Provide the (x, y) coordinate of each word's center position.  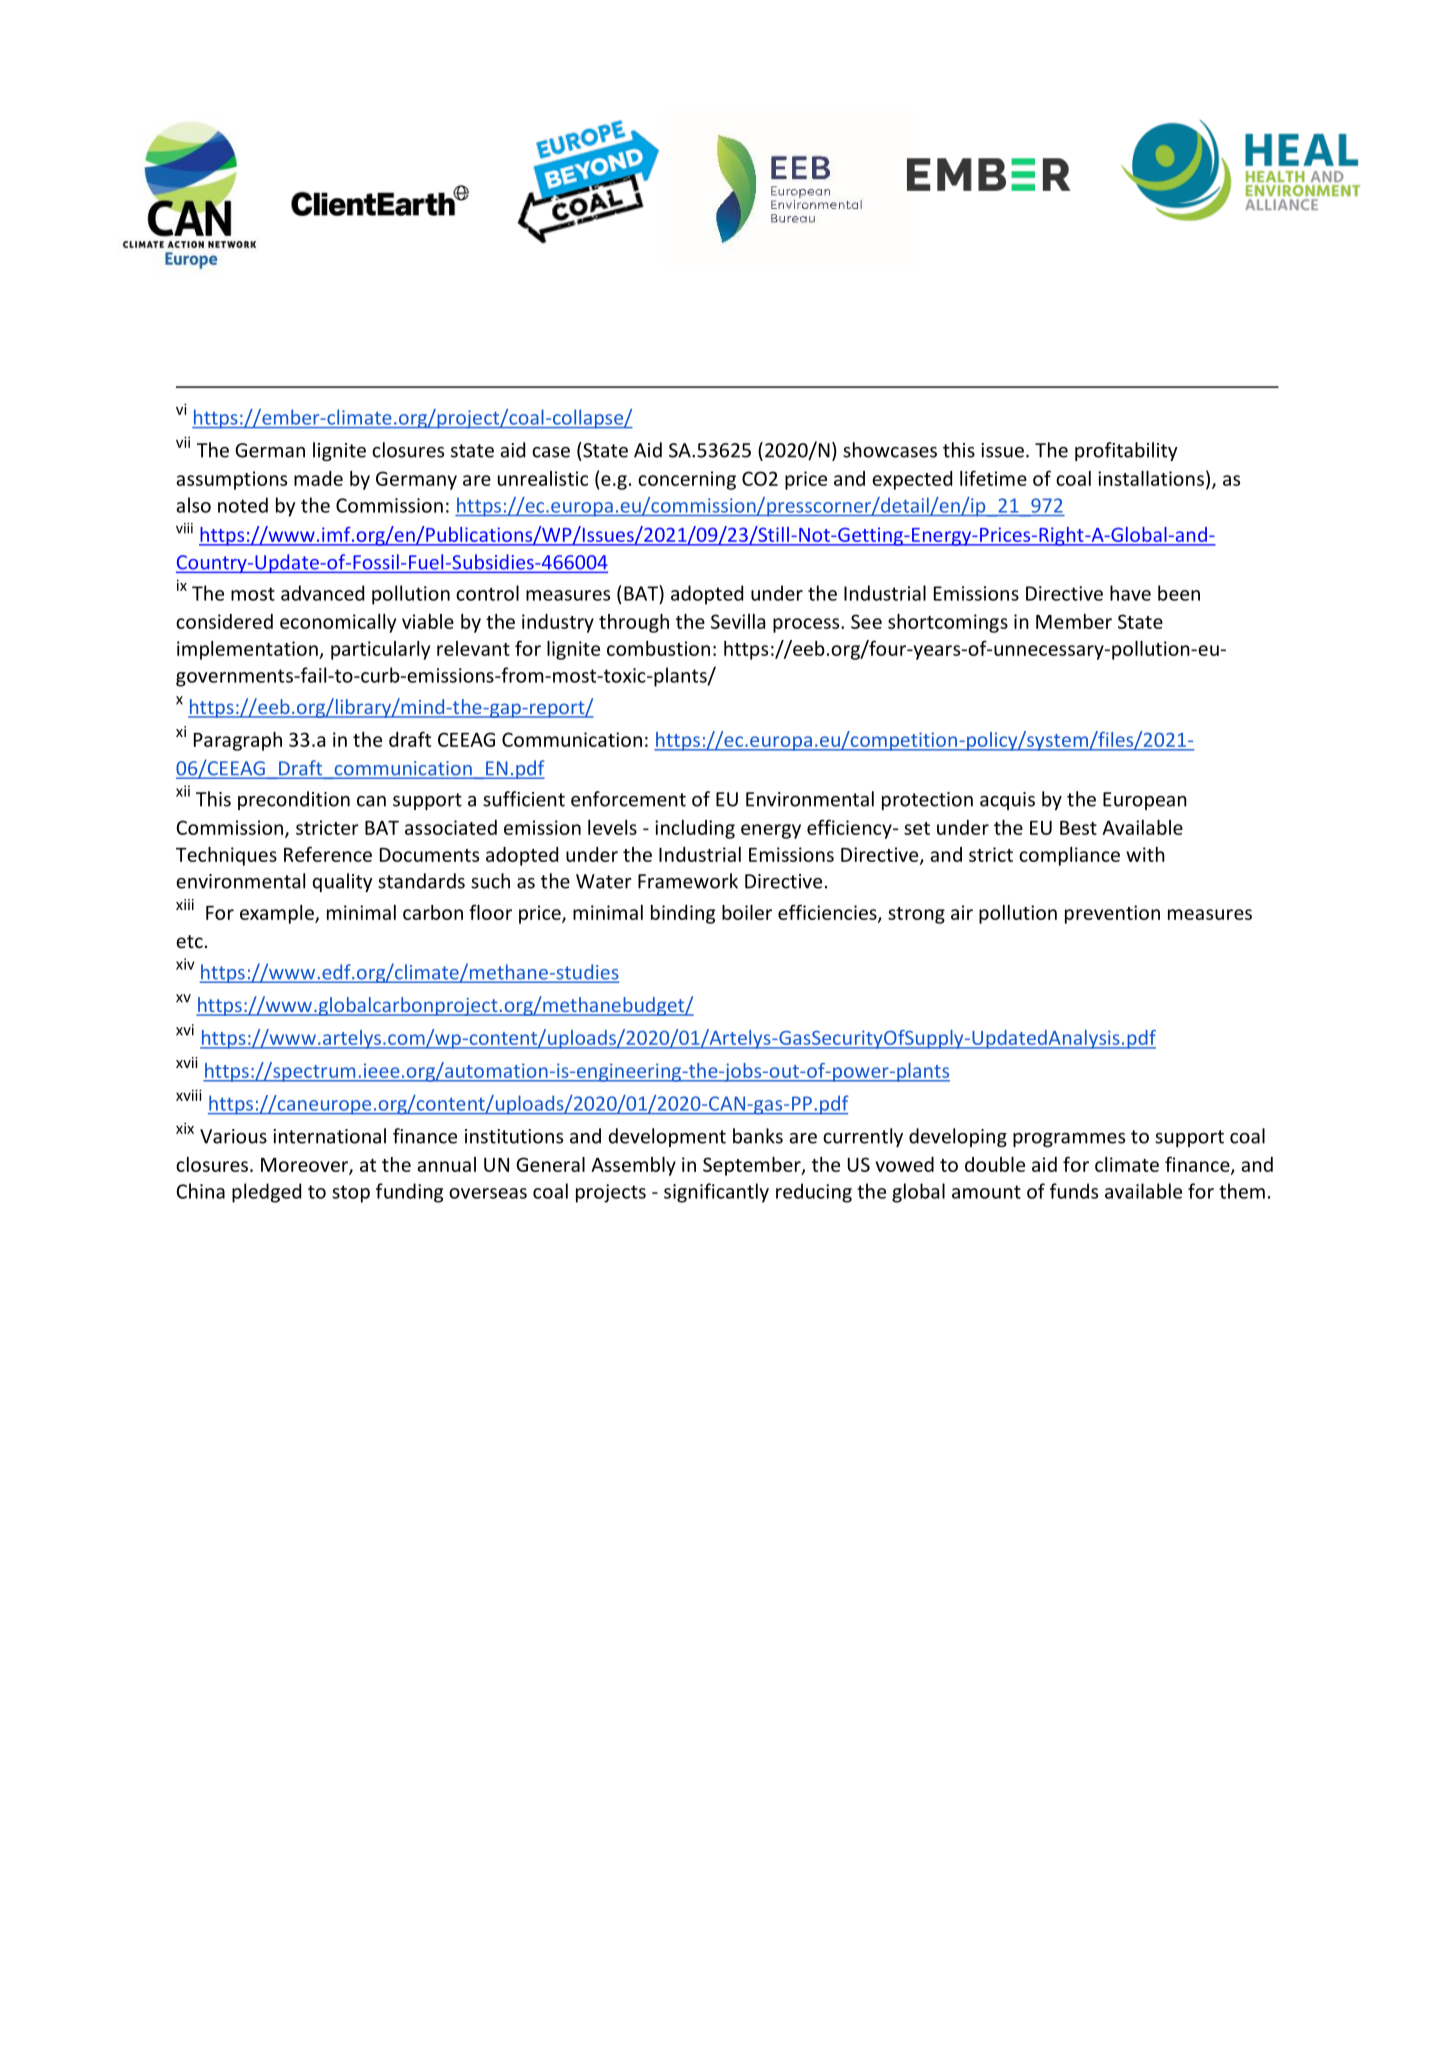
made (318, 478)
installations (1151, 478)
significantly (716, 1193)
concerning (687, 480)
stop (351, 1194)
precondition (294, 800)
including (695, 829)
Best (1078, 828)
